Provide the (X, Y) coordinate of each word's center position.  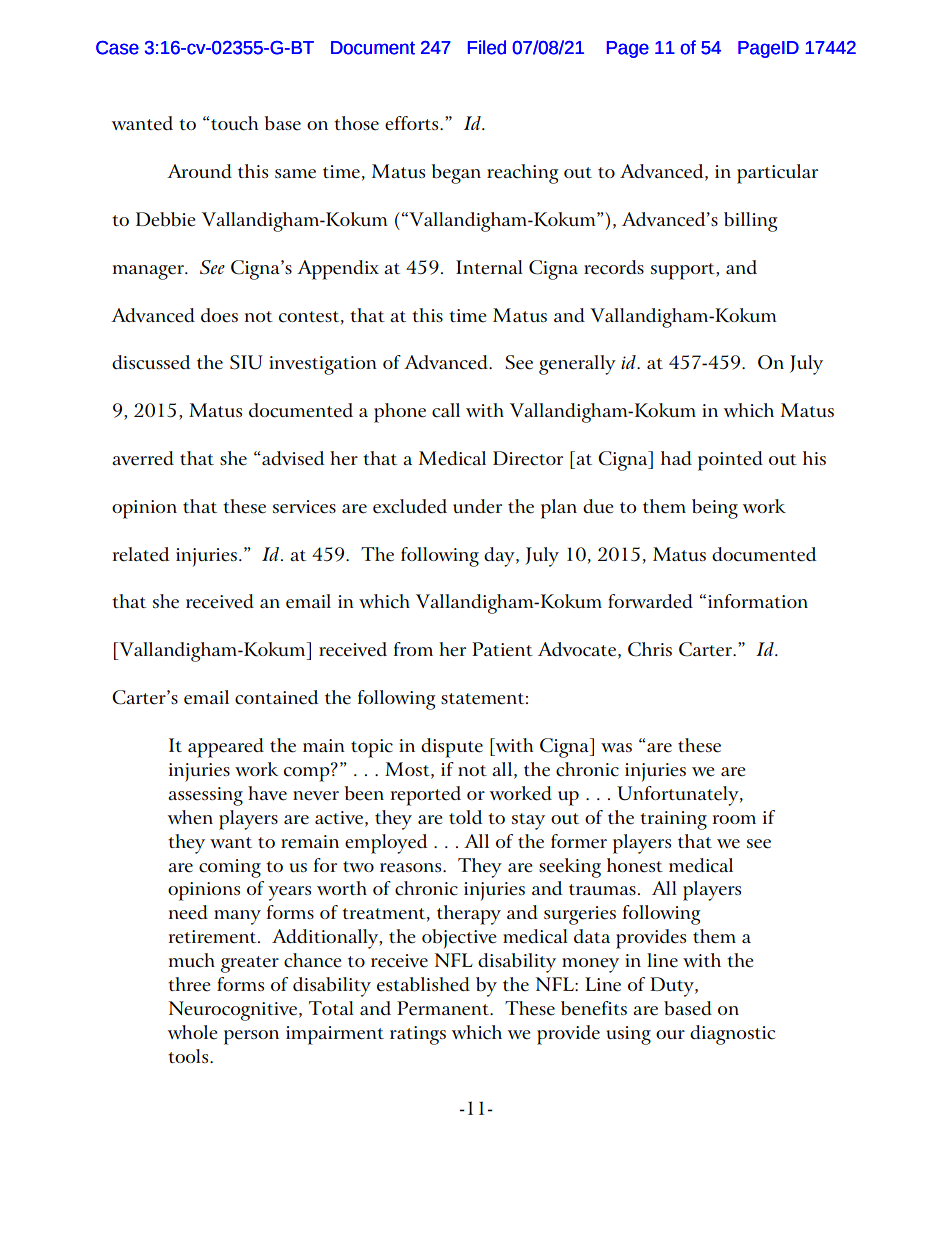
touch (233, 123)
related (141, 554)
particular (777, 174)
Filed (487, 47)
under (477, 506)
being (715, 509)
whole (193, 1032)
